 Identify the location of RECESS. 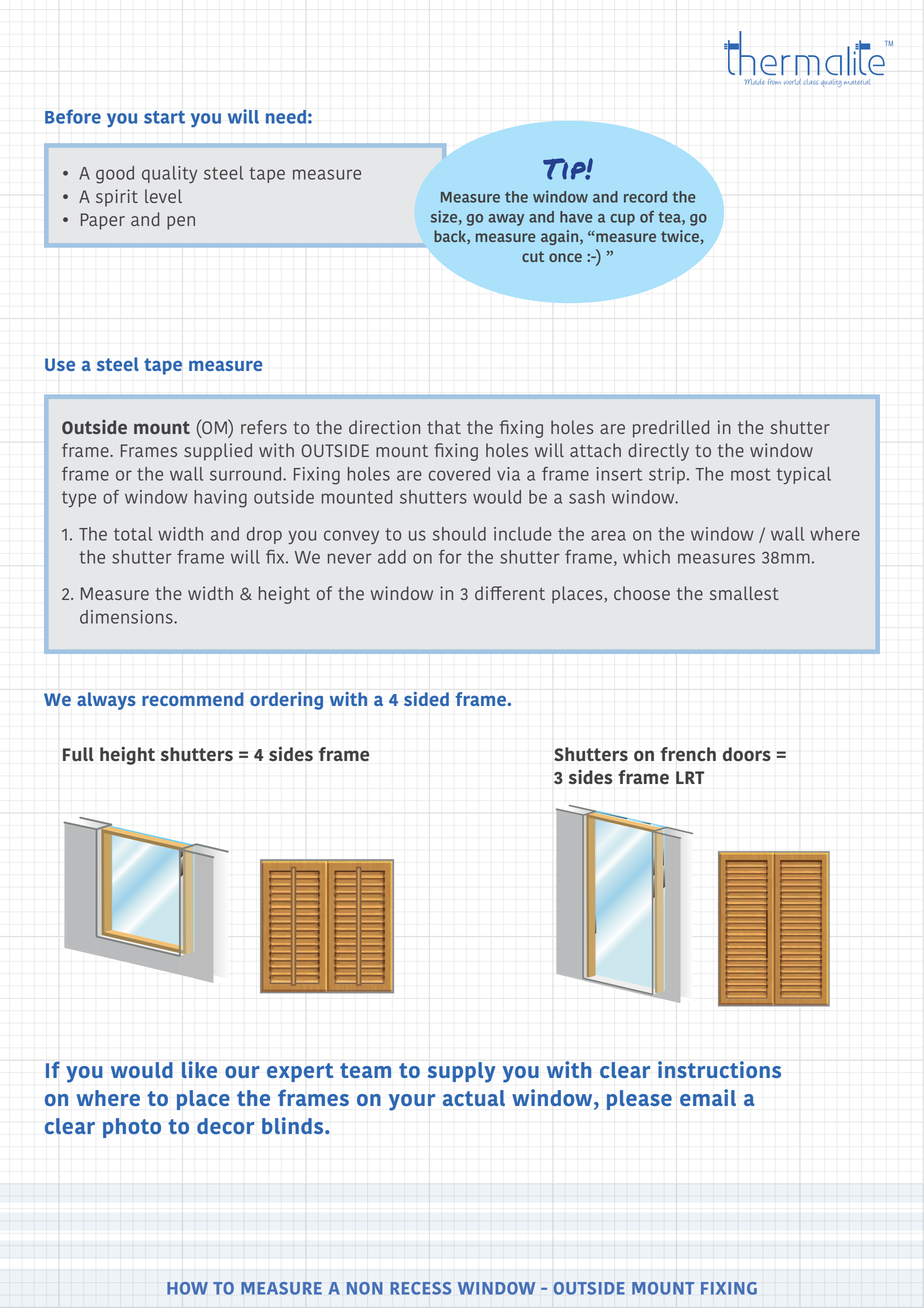
(420, 1288).
